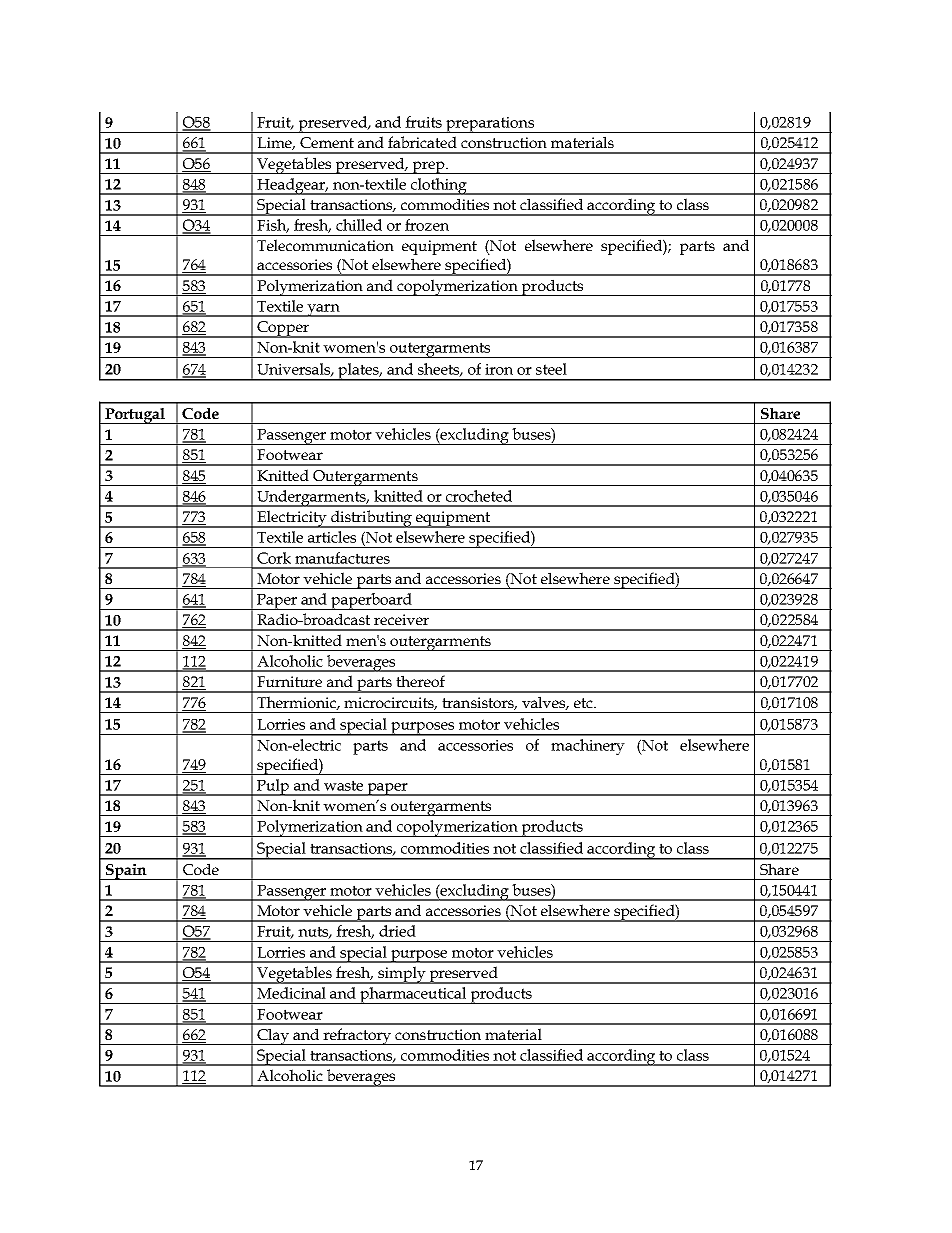 This screenshot has height=1233, width=952. What do you see at coordinates (343, 785) in the screenshot?
I see `waste` at bounding box center [343, 785].
